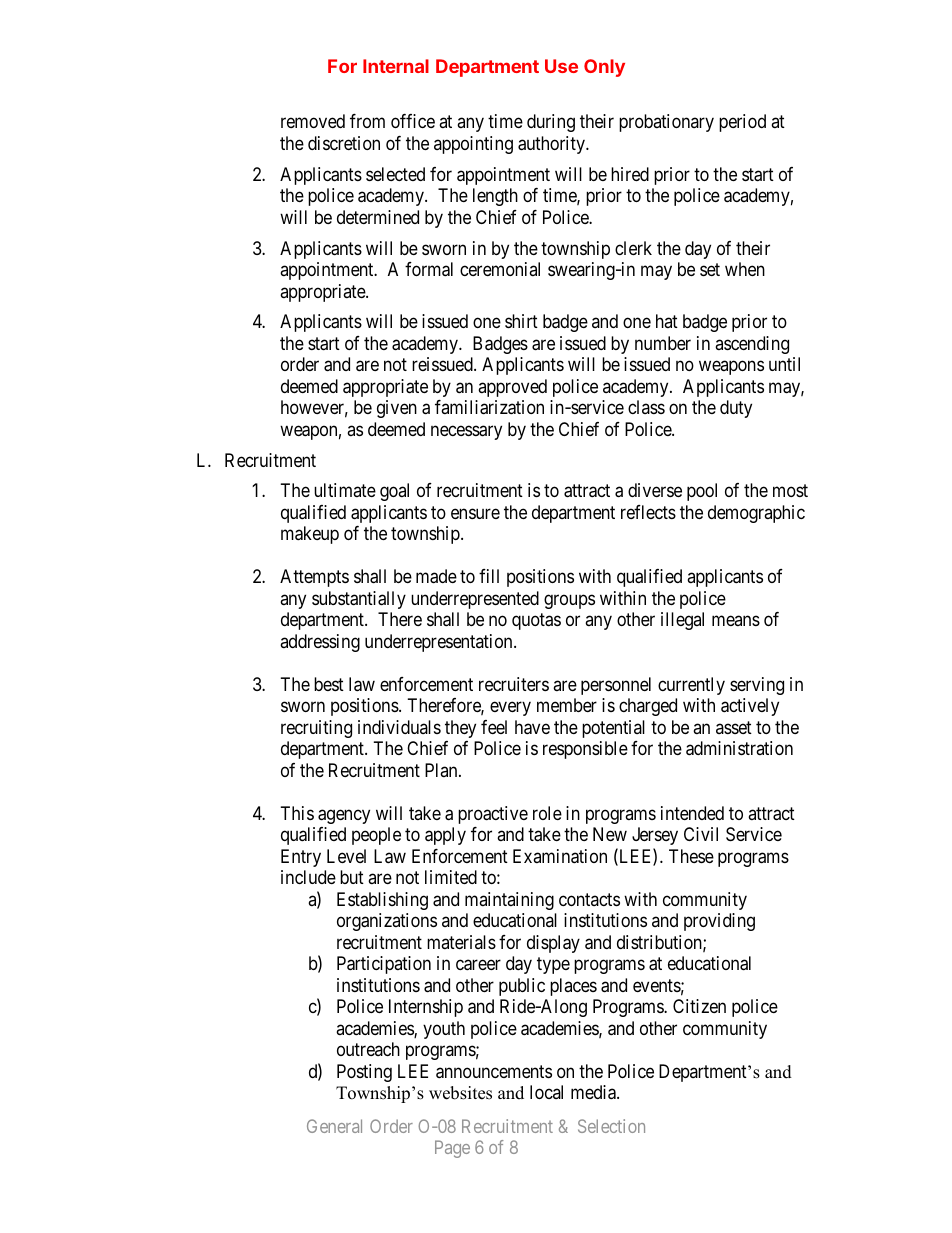 This image has height=1233, width=952. Describe the element at coordinates (742, 123) in the image. I see `period` at that location.
